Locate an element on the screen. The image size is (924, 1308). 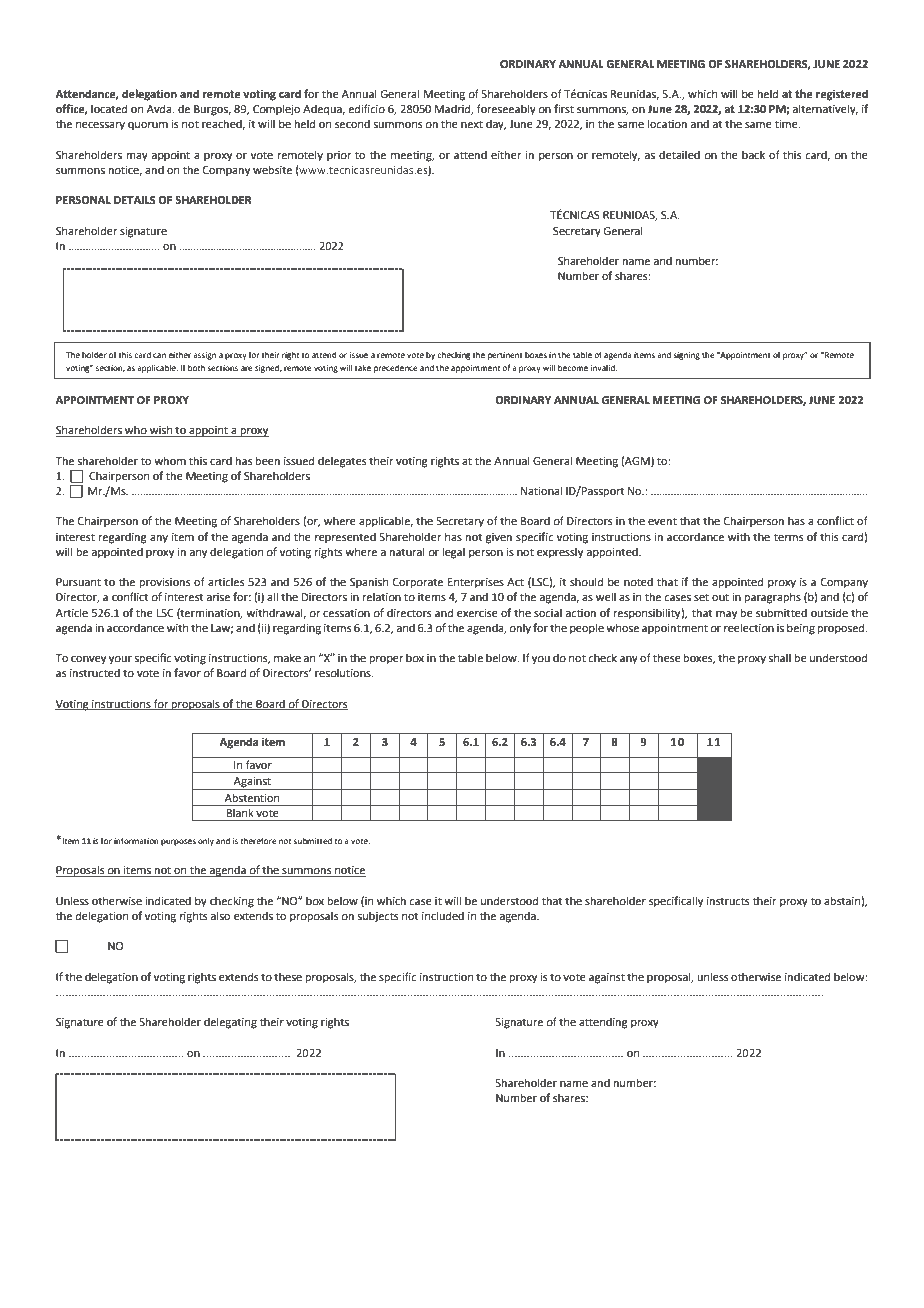
terms is located at coordinates (788, 537).
